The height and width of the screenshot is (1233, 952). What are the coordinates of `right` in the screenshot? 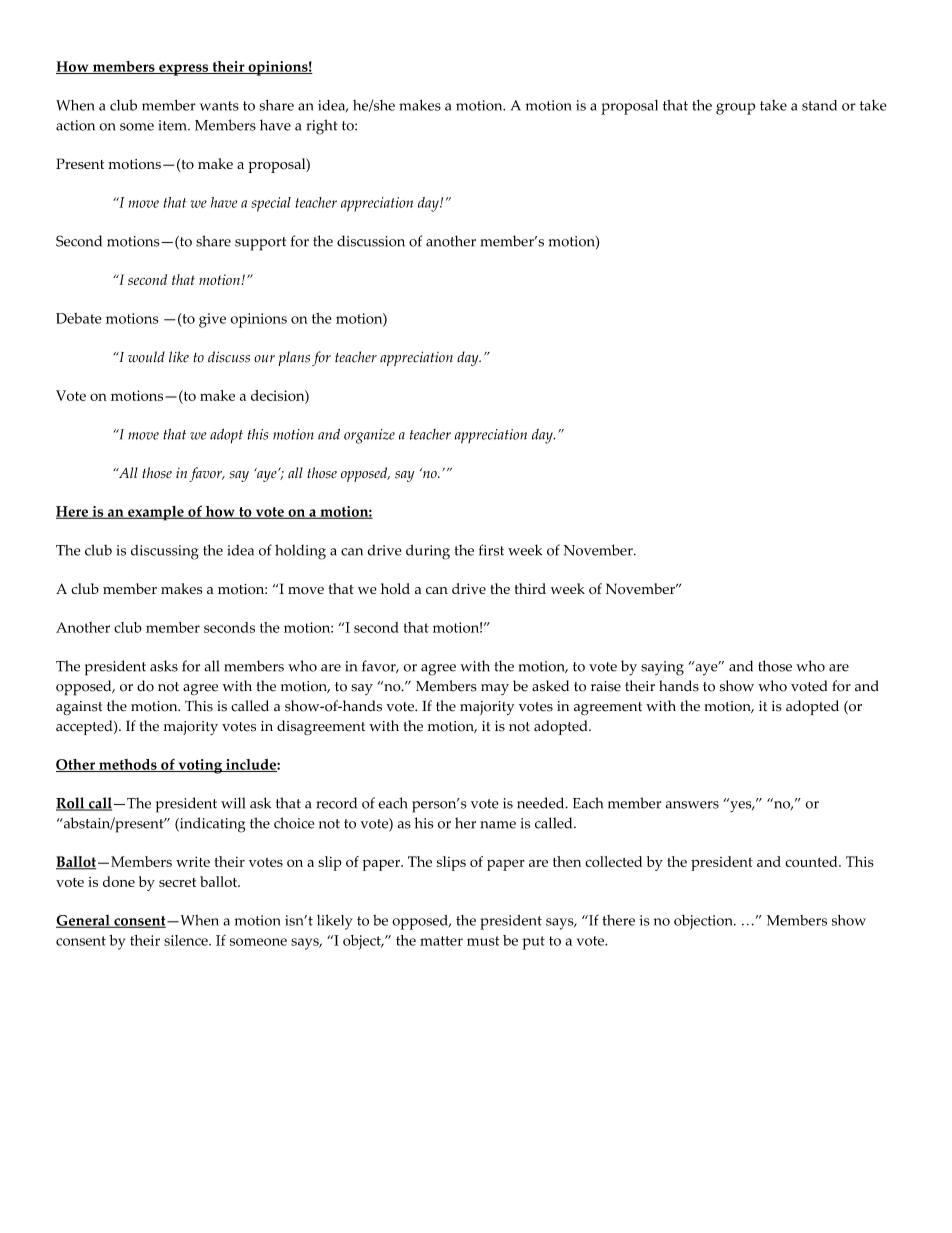 It's located at (322, 127).
